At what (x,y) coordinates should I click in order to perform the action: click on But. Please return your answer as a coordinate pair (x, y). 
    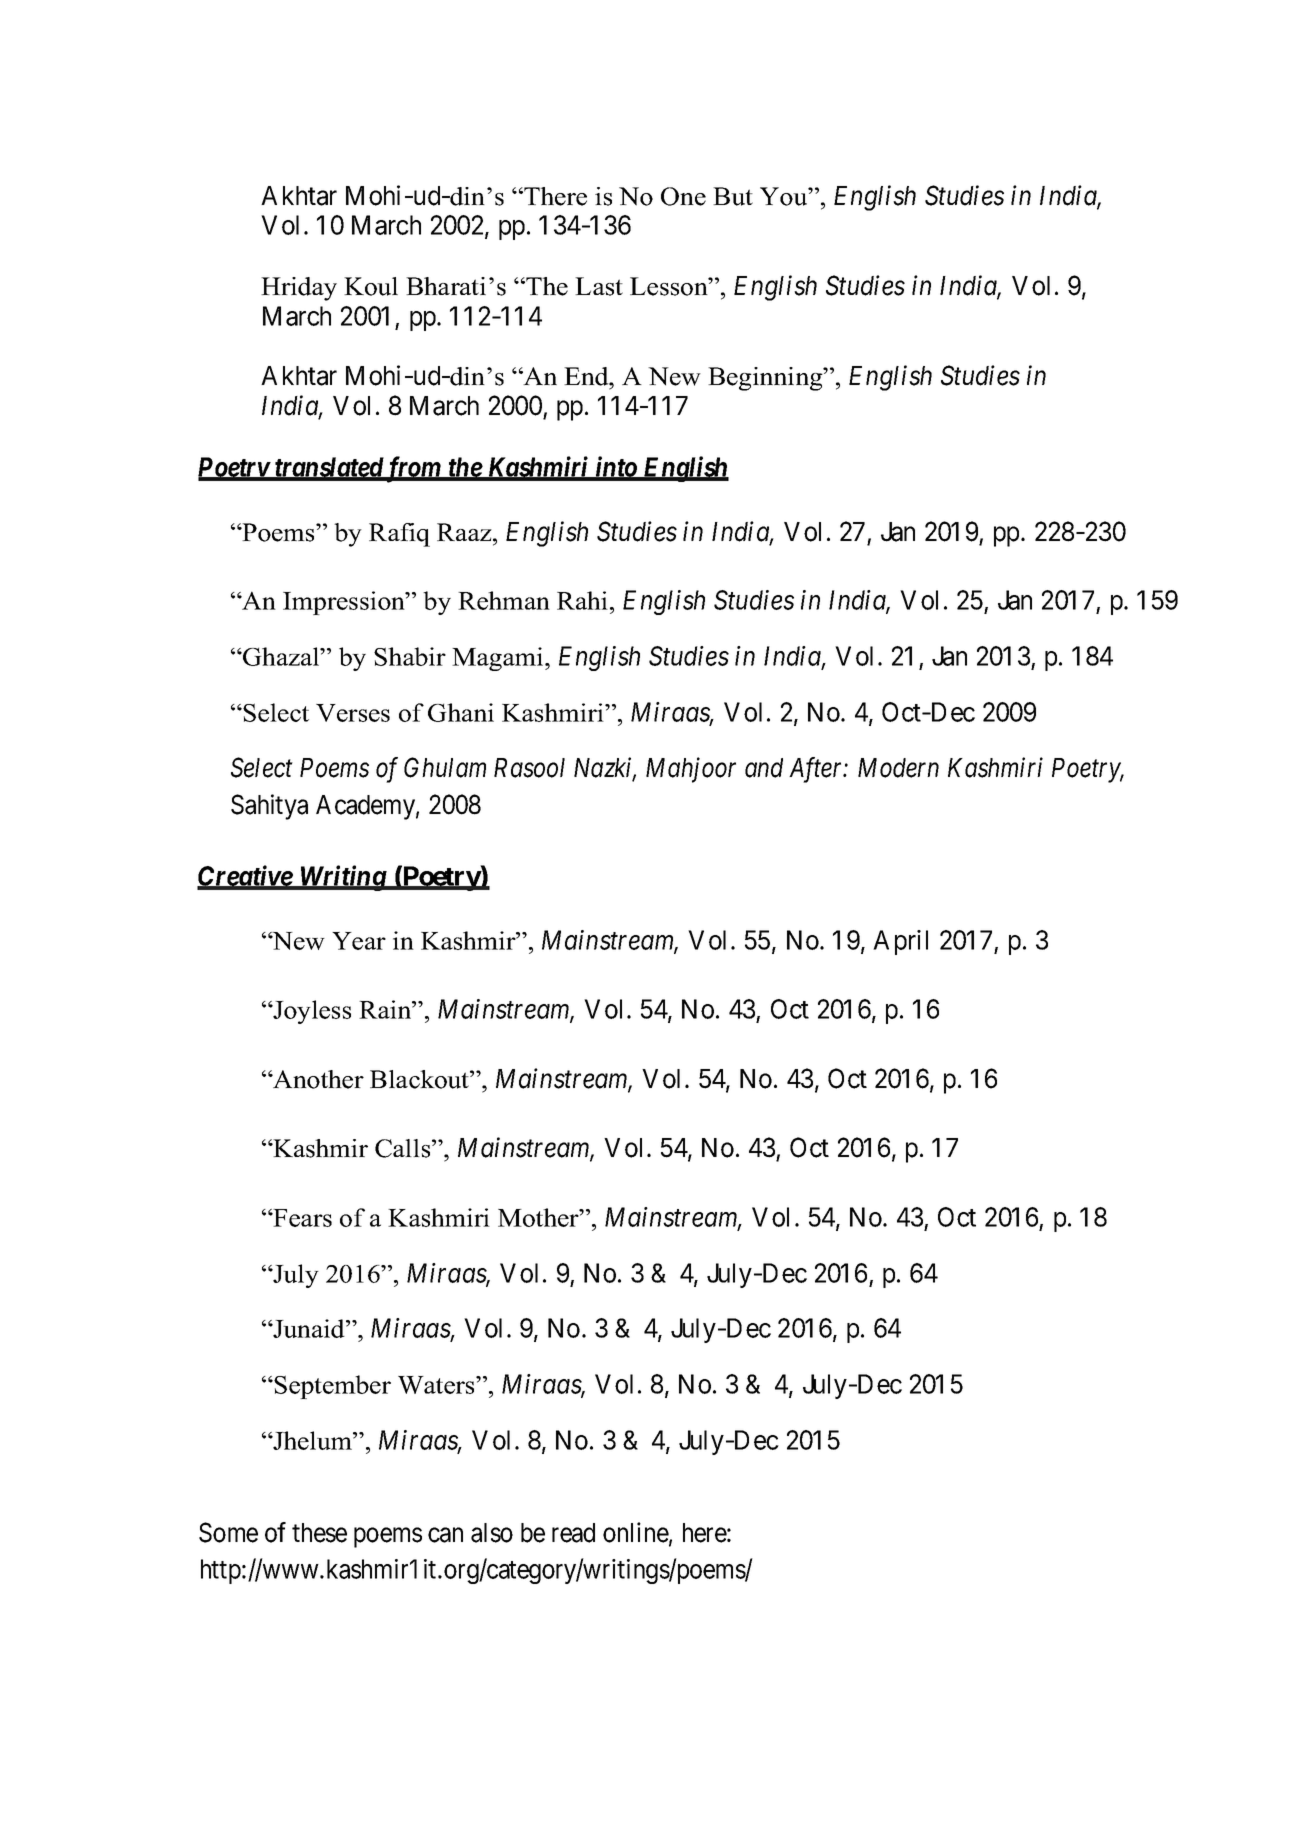
    Looking at the image, I should click on (733, 196).
